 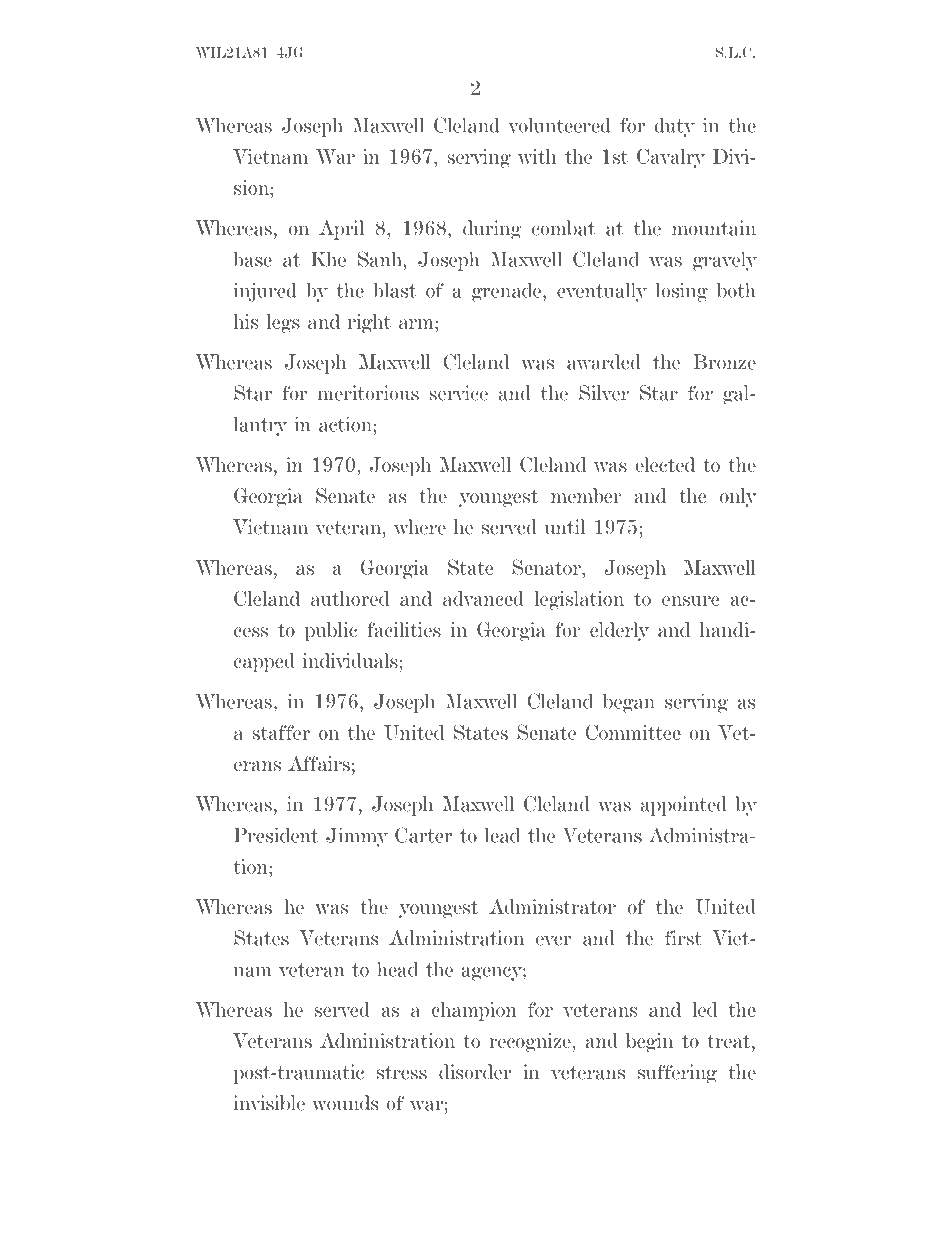 What do you see at coordinates (684, 806) in the screenshot?
I see `appointed` at bounding box center [684, 806].
